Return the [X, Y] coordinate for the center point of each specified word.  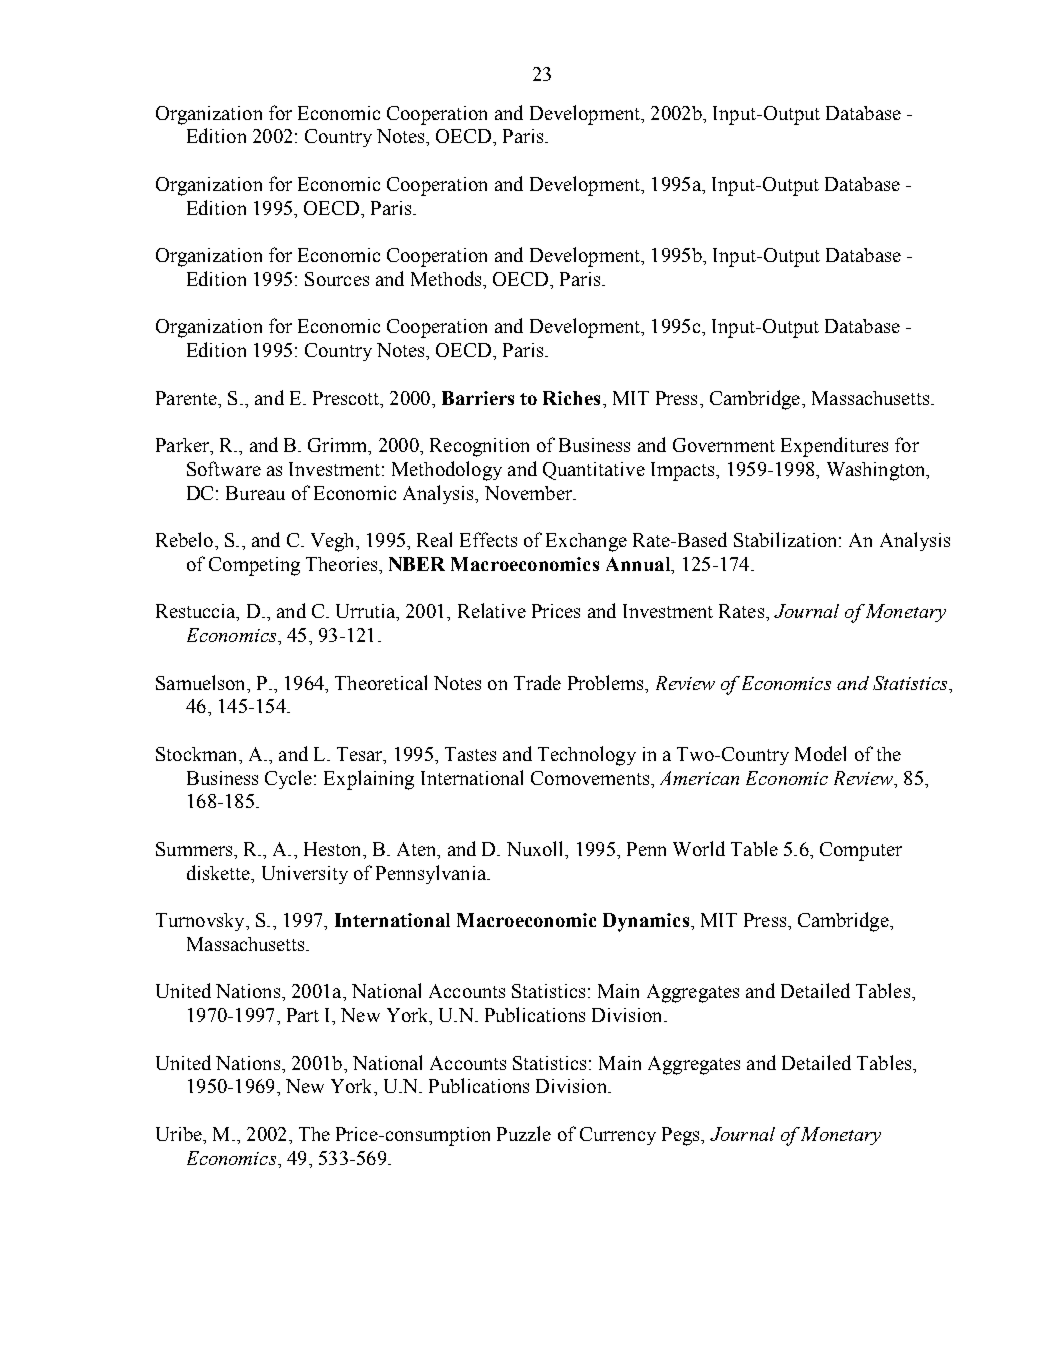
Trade [537, 682]
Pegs [682, 1136]
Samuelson [202, 682]
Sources [337, 279]
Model [820, 753]
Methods [447, 278]
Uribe [180, 1134]
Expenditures [834, 447]
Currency [618, 1136]
